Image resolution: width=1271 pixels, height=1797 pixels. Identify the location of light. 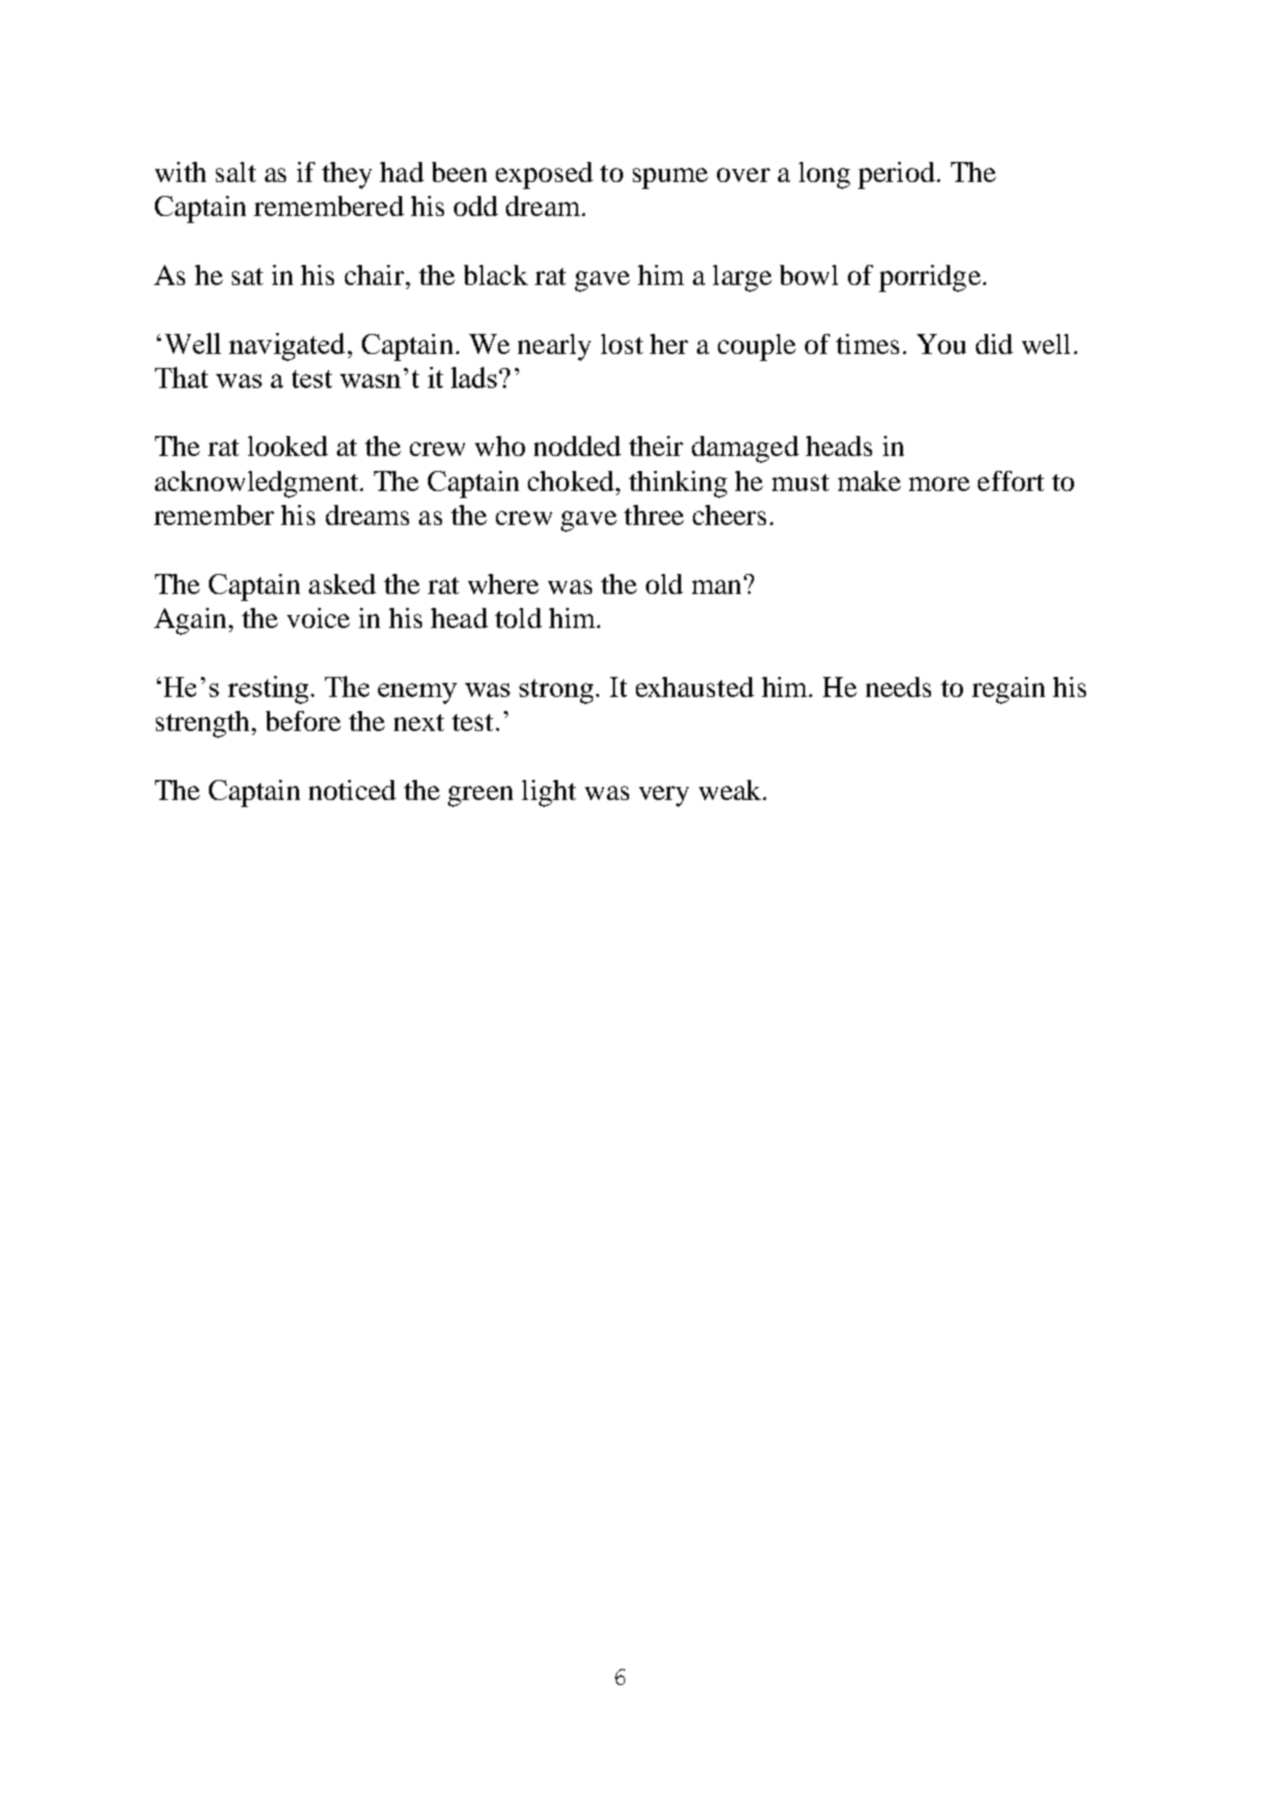
(549, 793).
